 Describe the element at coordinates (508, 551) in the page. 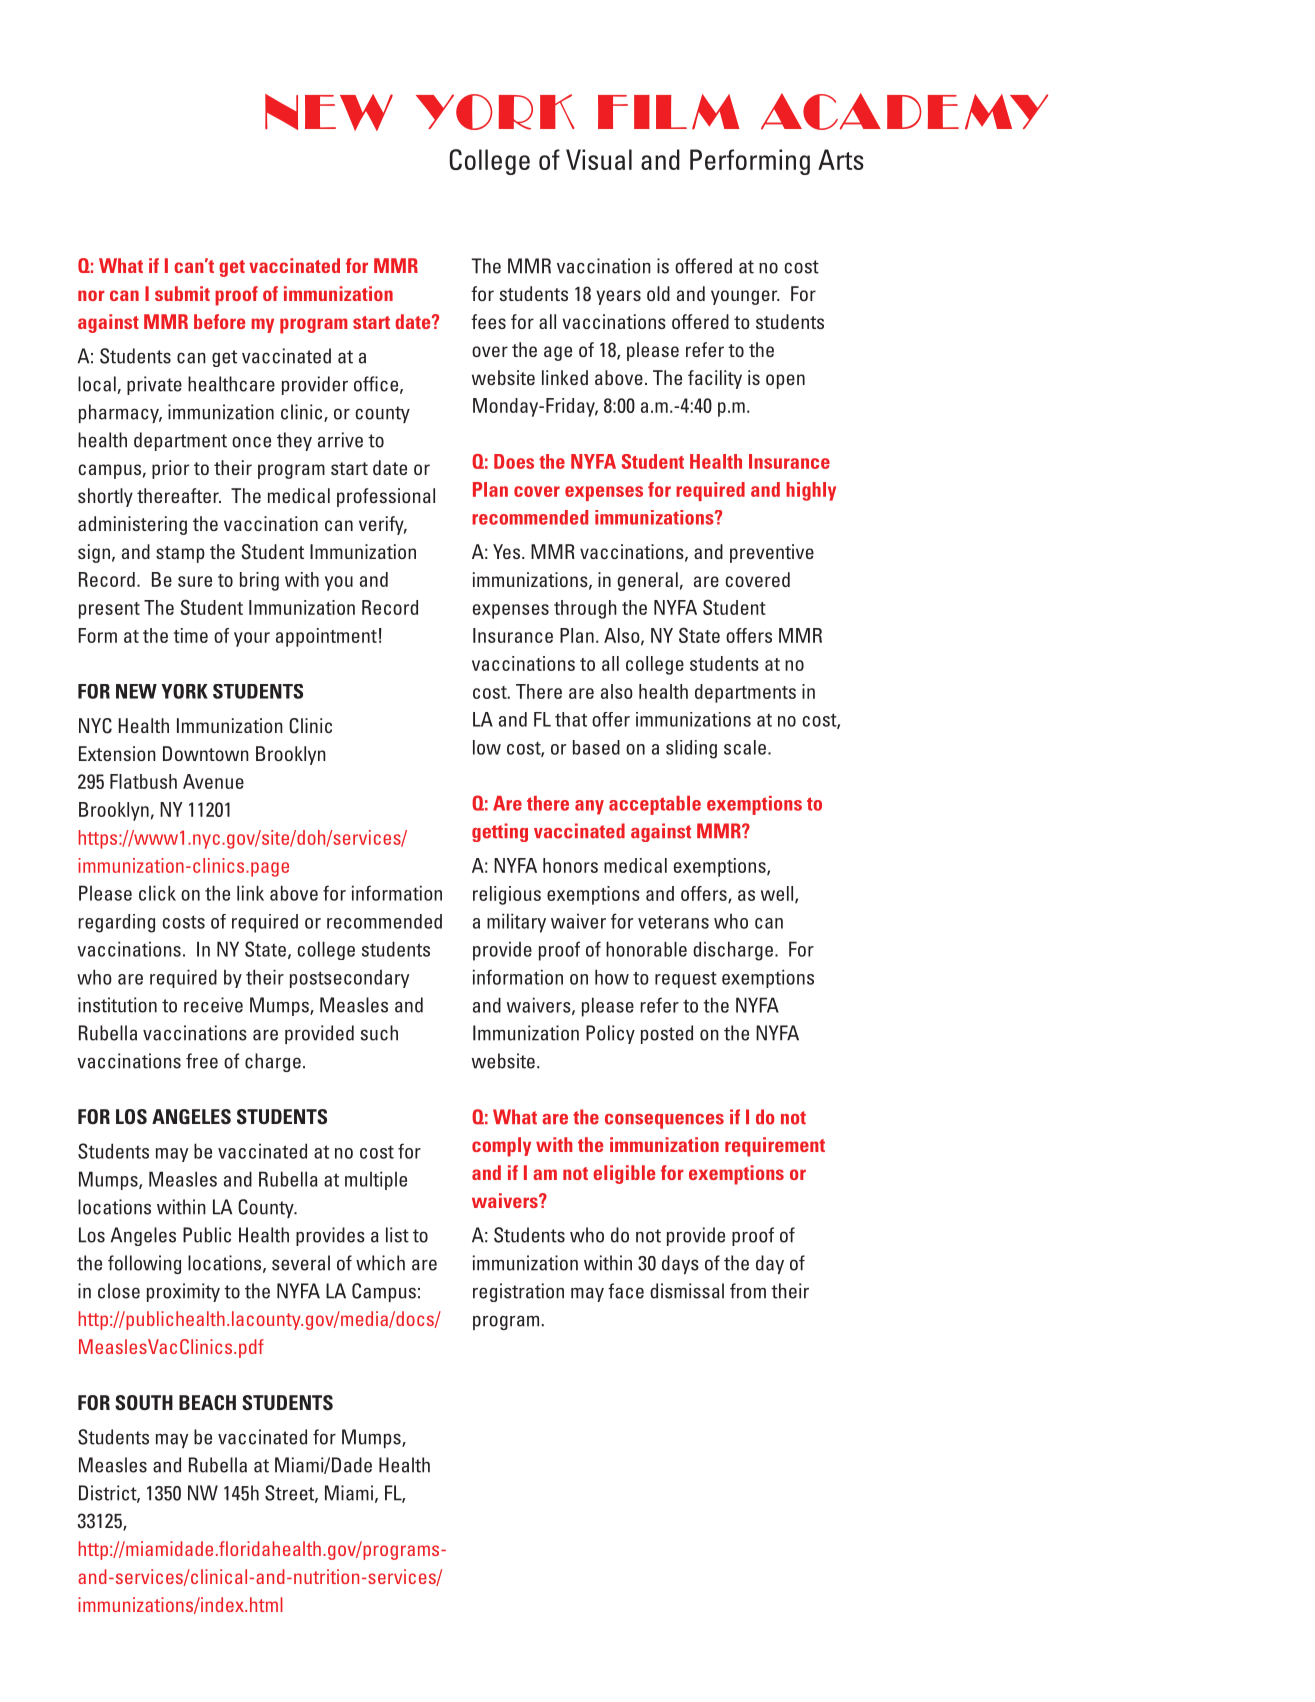

I see `Yes` at that location.
